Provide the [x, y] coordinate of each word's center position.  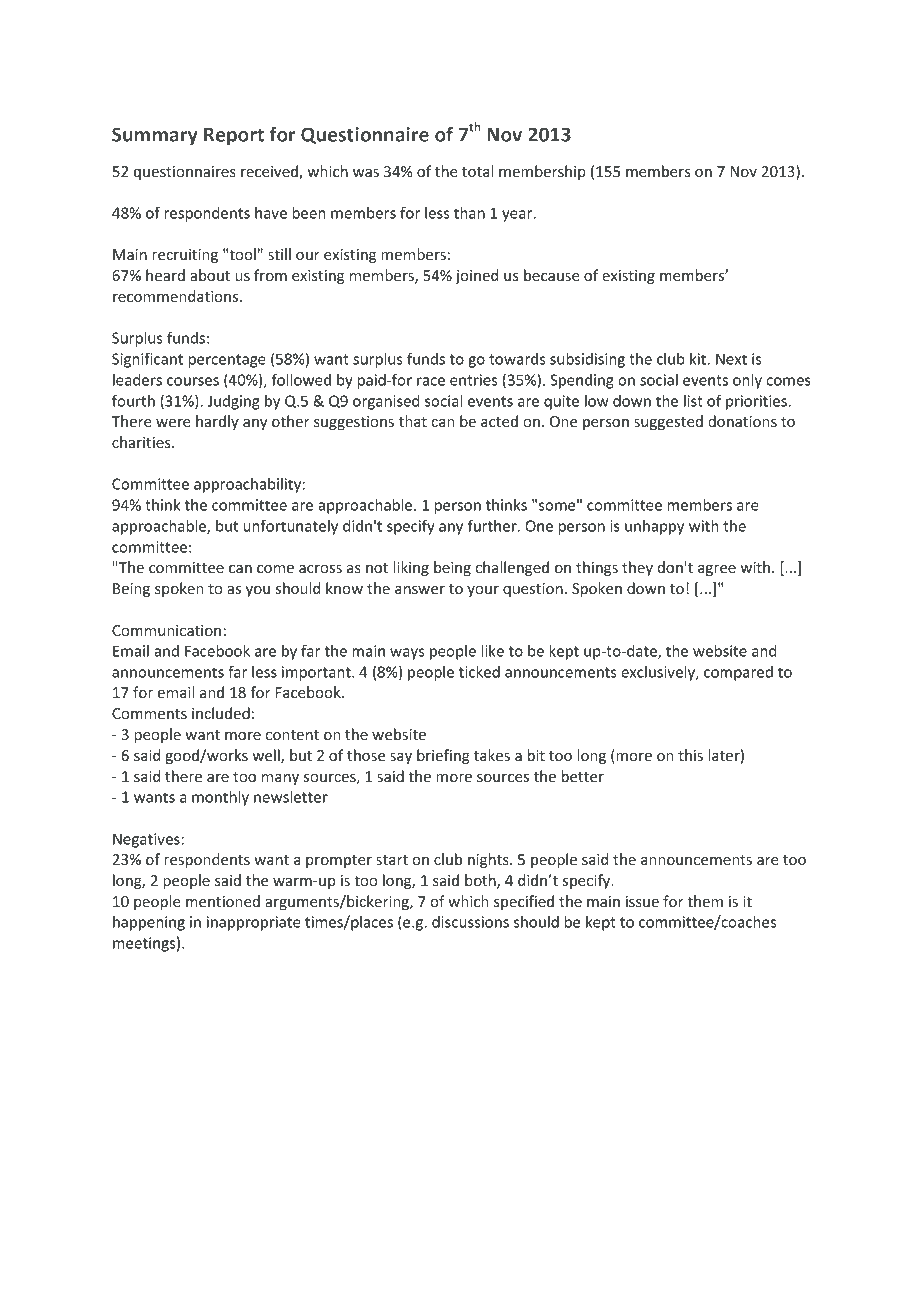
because [552, 275]
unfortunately [290, 527]
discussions [470, 922]
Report [234, 137]
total [477, 171]
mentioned [223, 901]
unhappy [654, 527]
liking [411, 568]
